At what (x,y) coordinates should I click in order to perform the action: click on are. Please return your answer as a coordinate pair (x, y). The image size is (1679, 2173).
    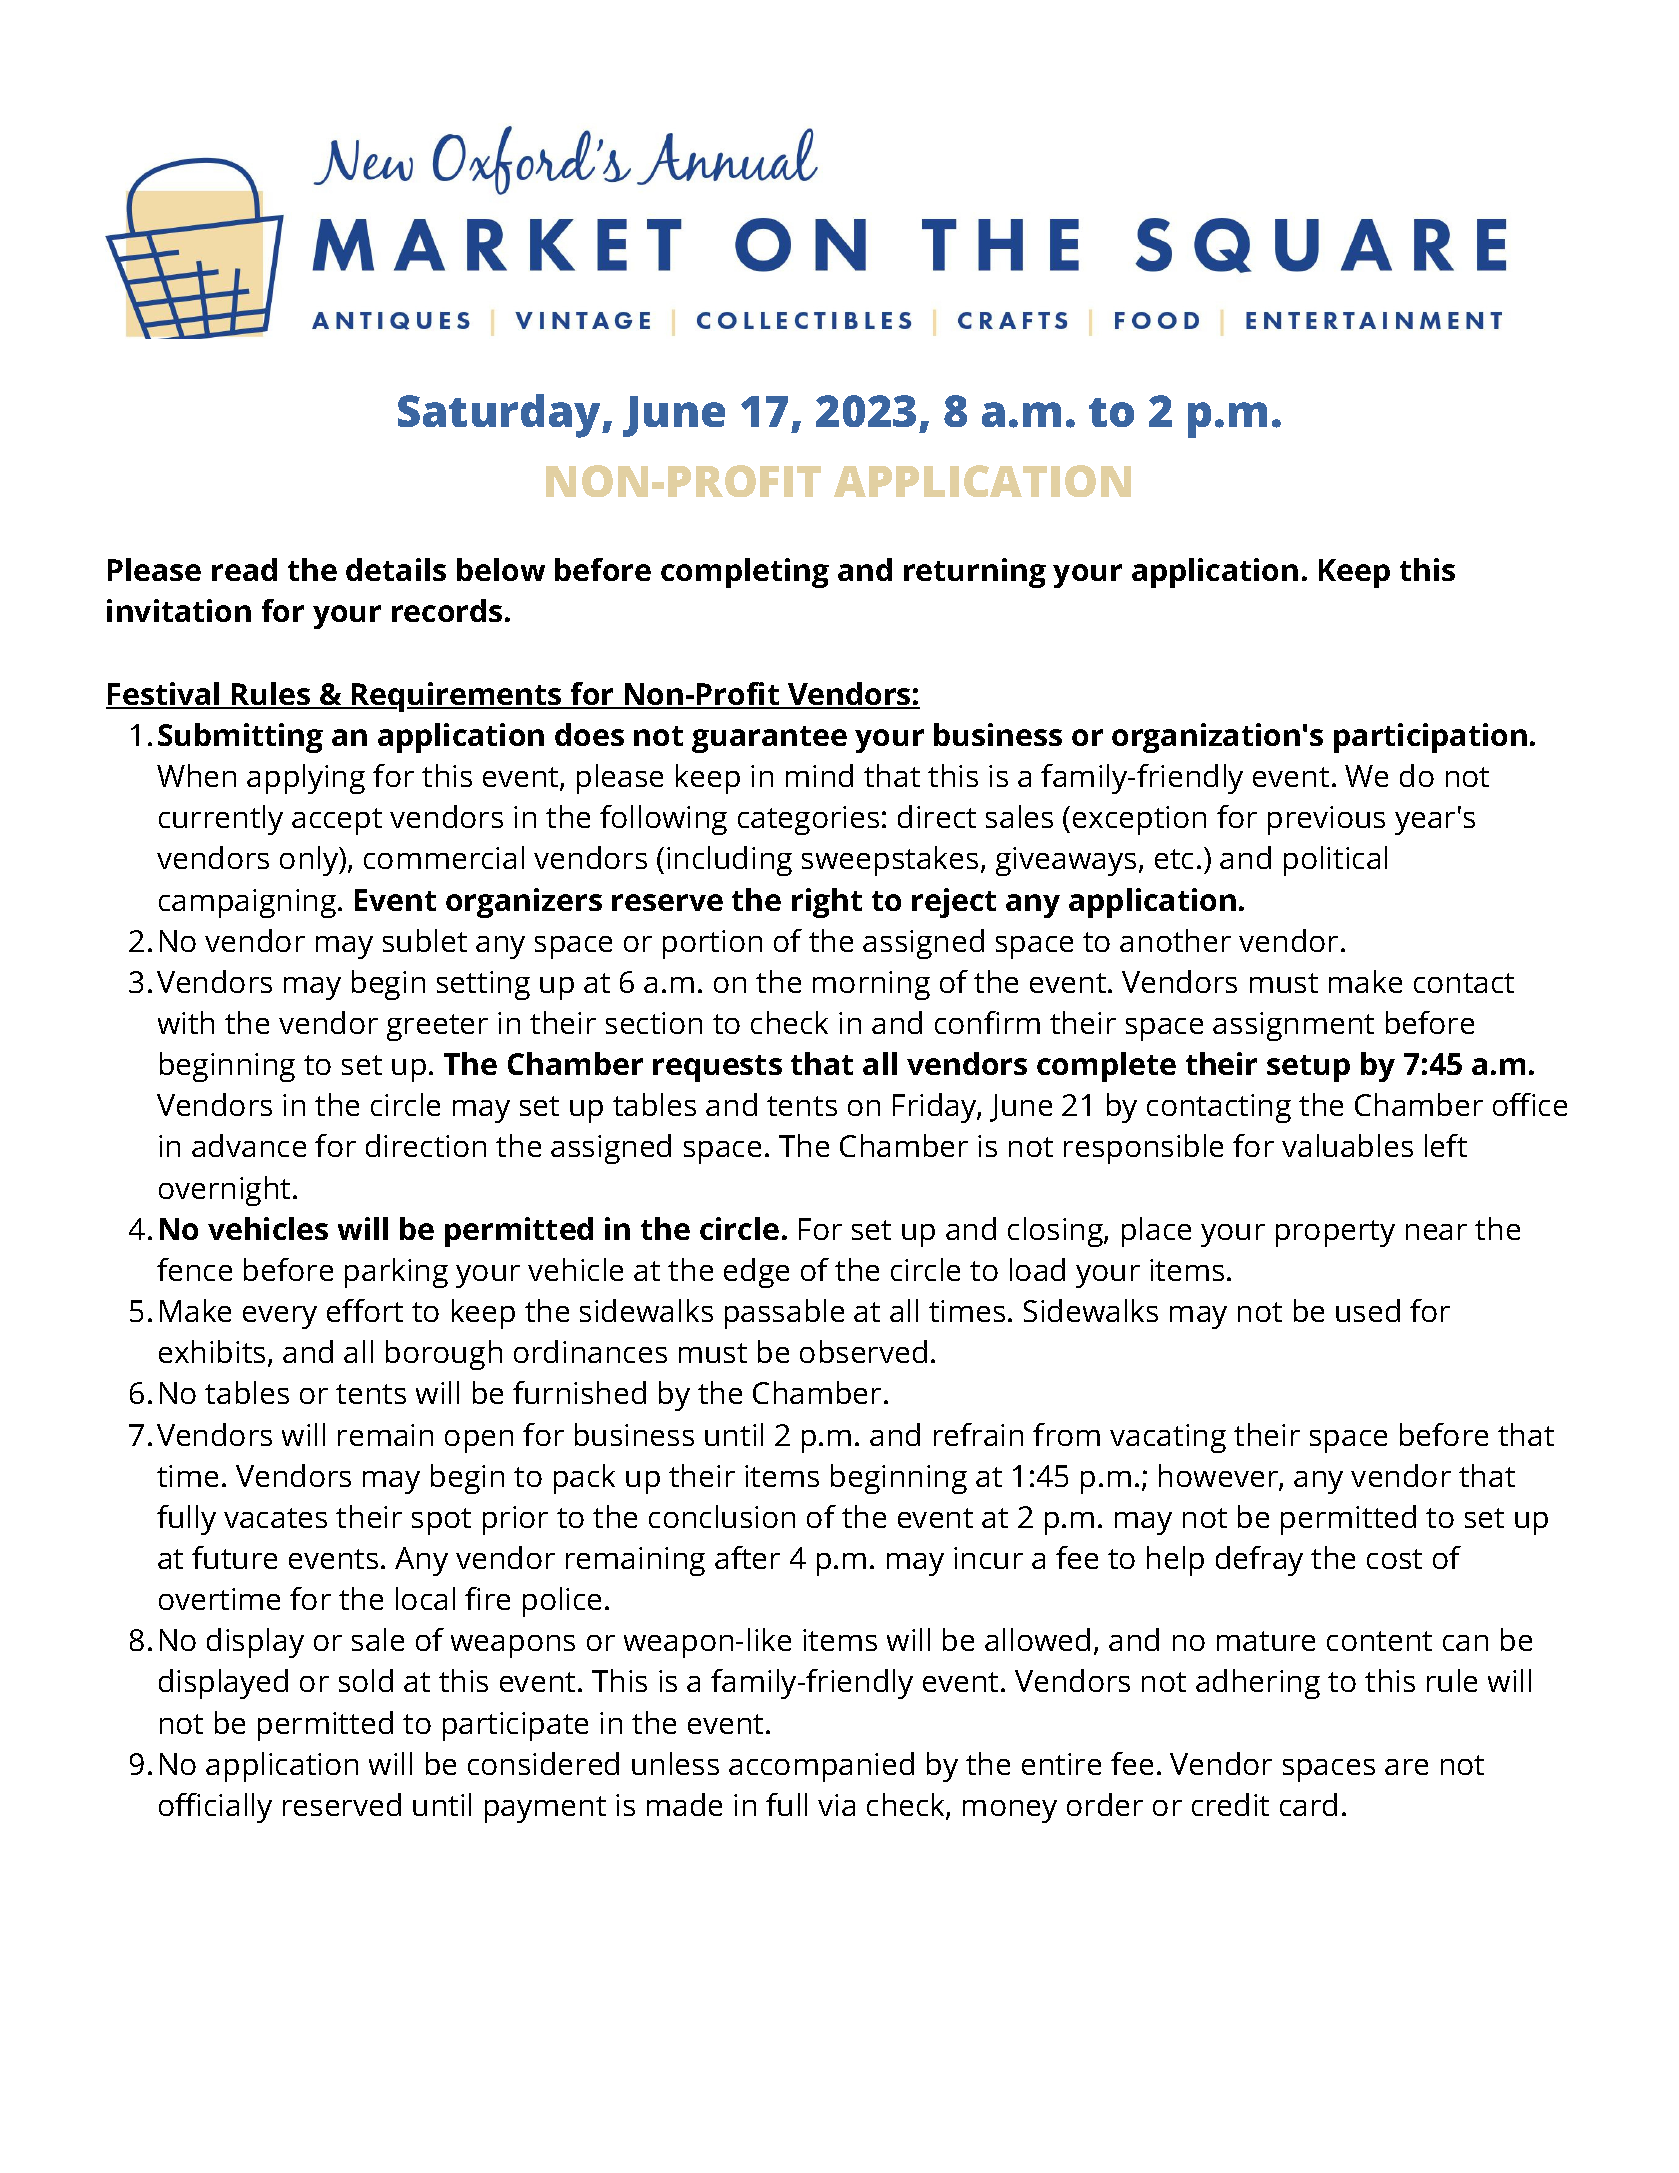
    Looking at the image, I should click on (1406, 1767).
